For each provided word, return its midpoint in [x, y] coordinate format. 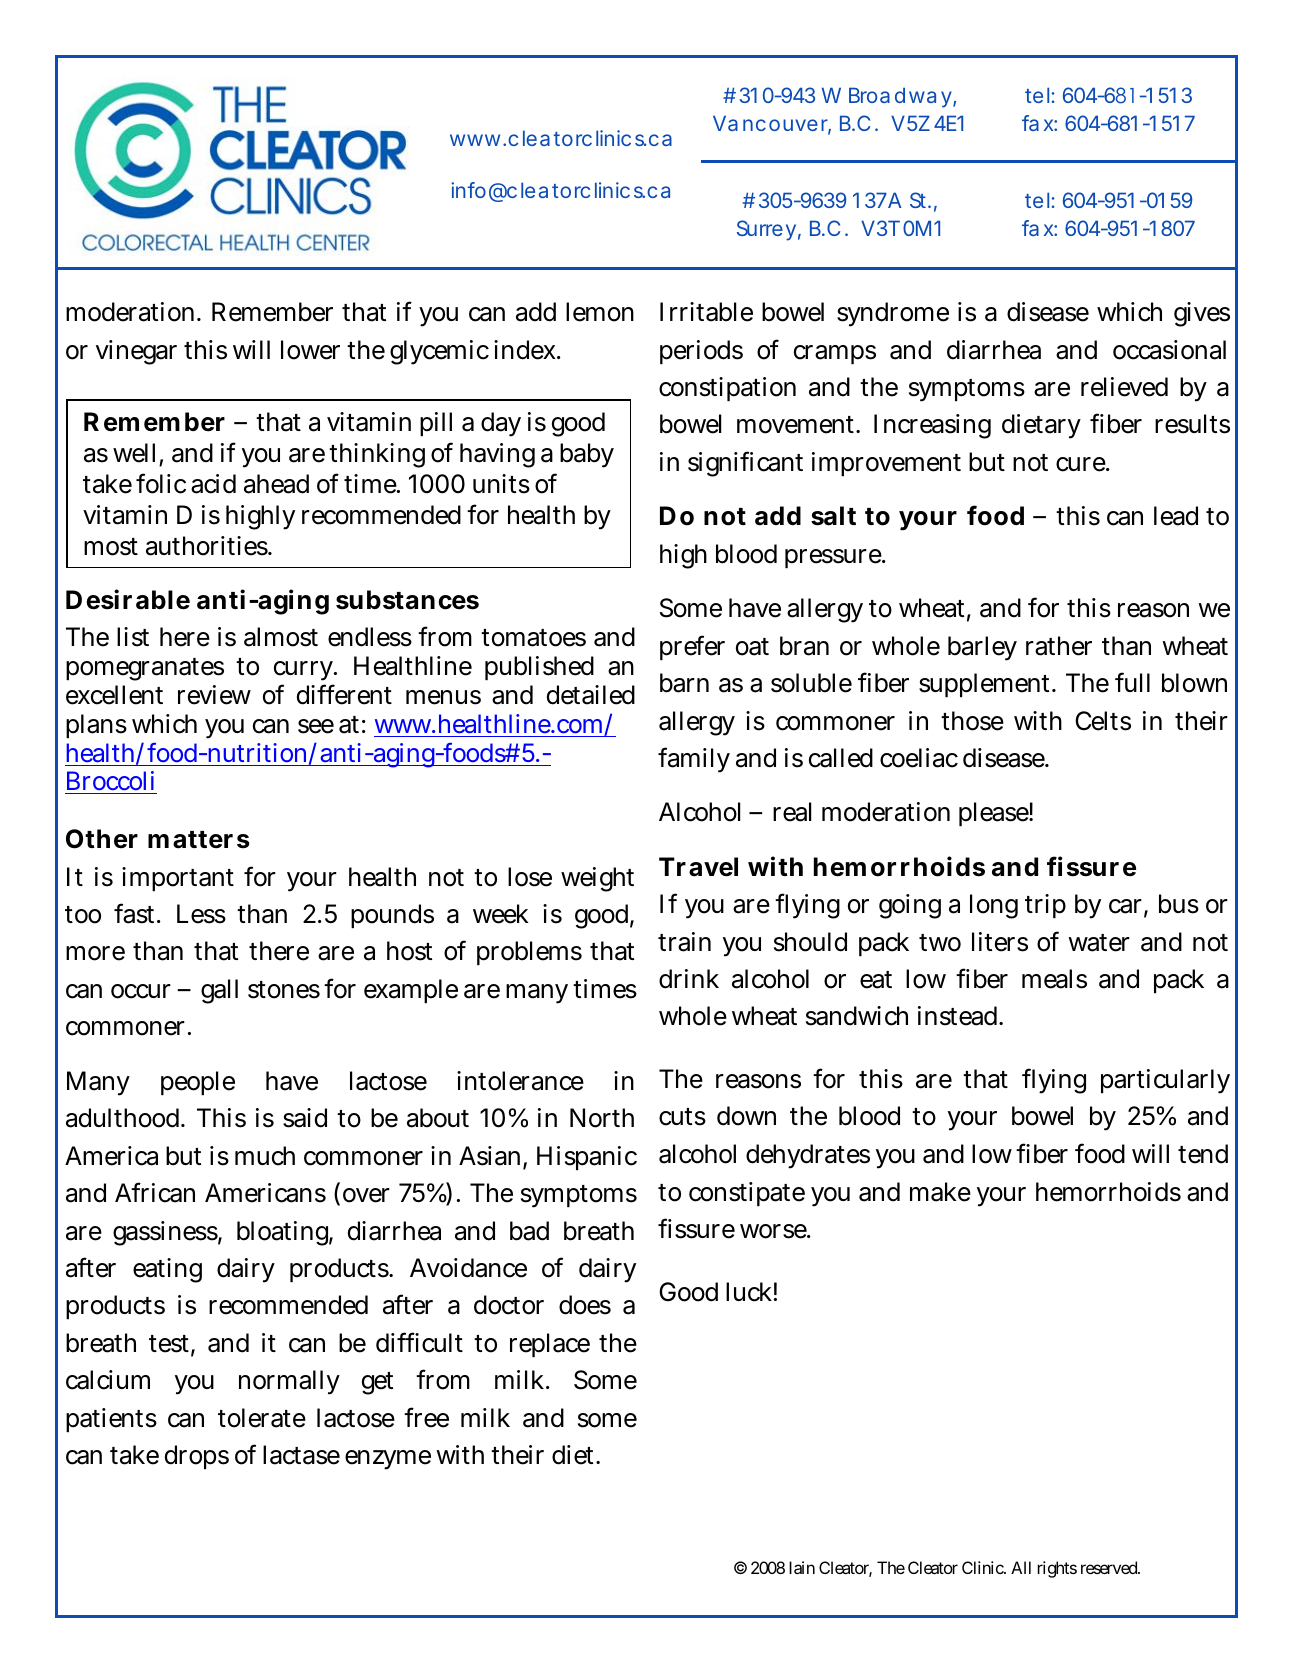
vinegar [136, 352]
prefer [692, 647]
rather [1059, 646]
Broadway [901, 97]
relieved [1124, 387]
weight [597, 879]
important [178, 879]
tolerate [262, 1418]
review [214, 695]
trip [1045, 906]
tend [1203, 1154]
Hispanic [587, 1158]
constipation [727, 389]
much [265, 1156]
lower [310, 350]
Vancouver [772, 124]
